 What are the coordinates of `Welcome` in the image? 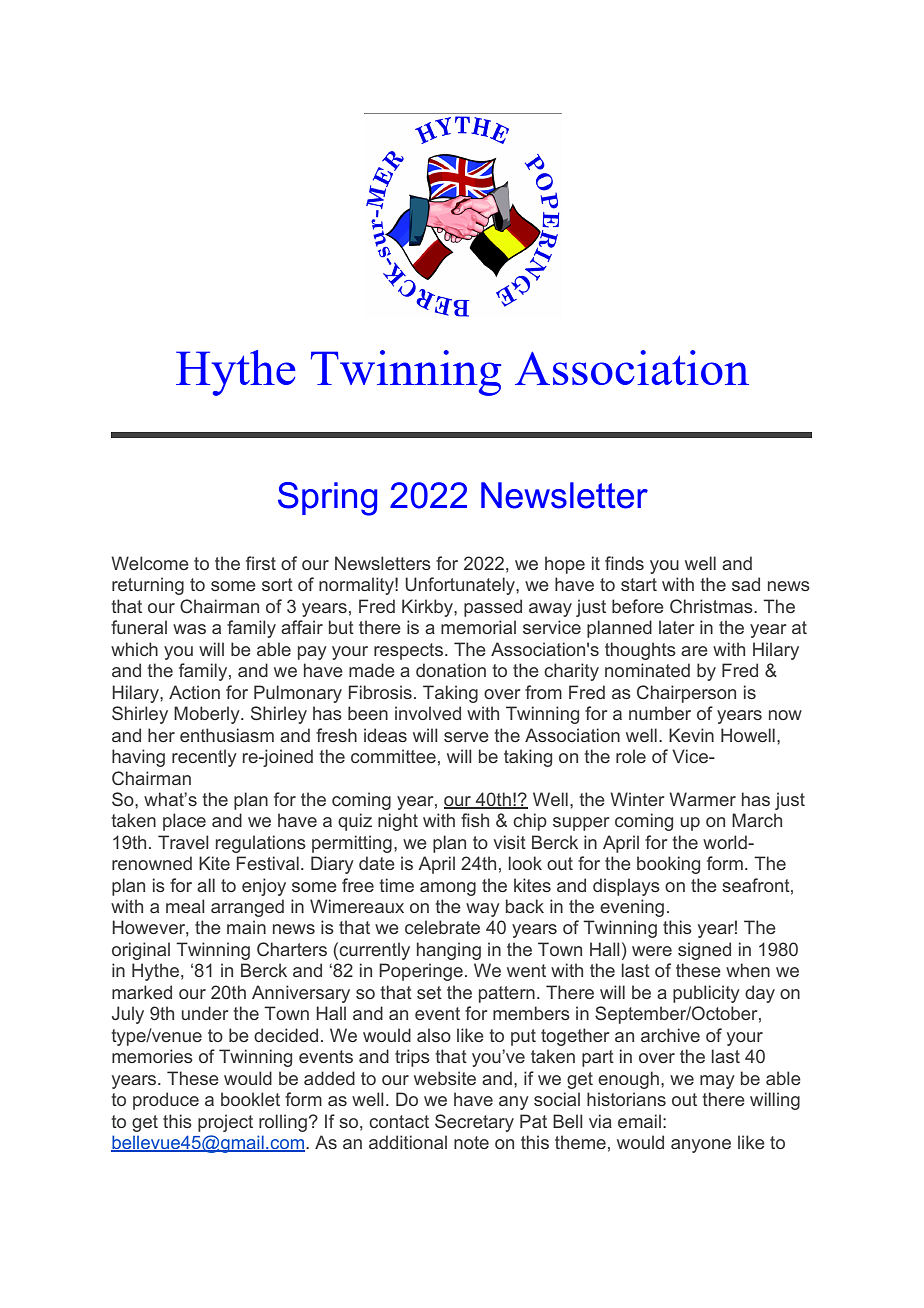 It's located at (150, 563).
